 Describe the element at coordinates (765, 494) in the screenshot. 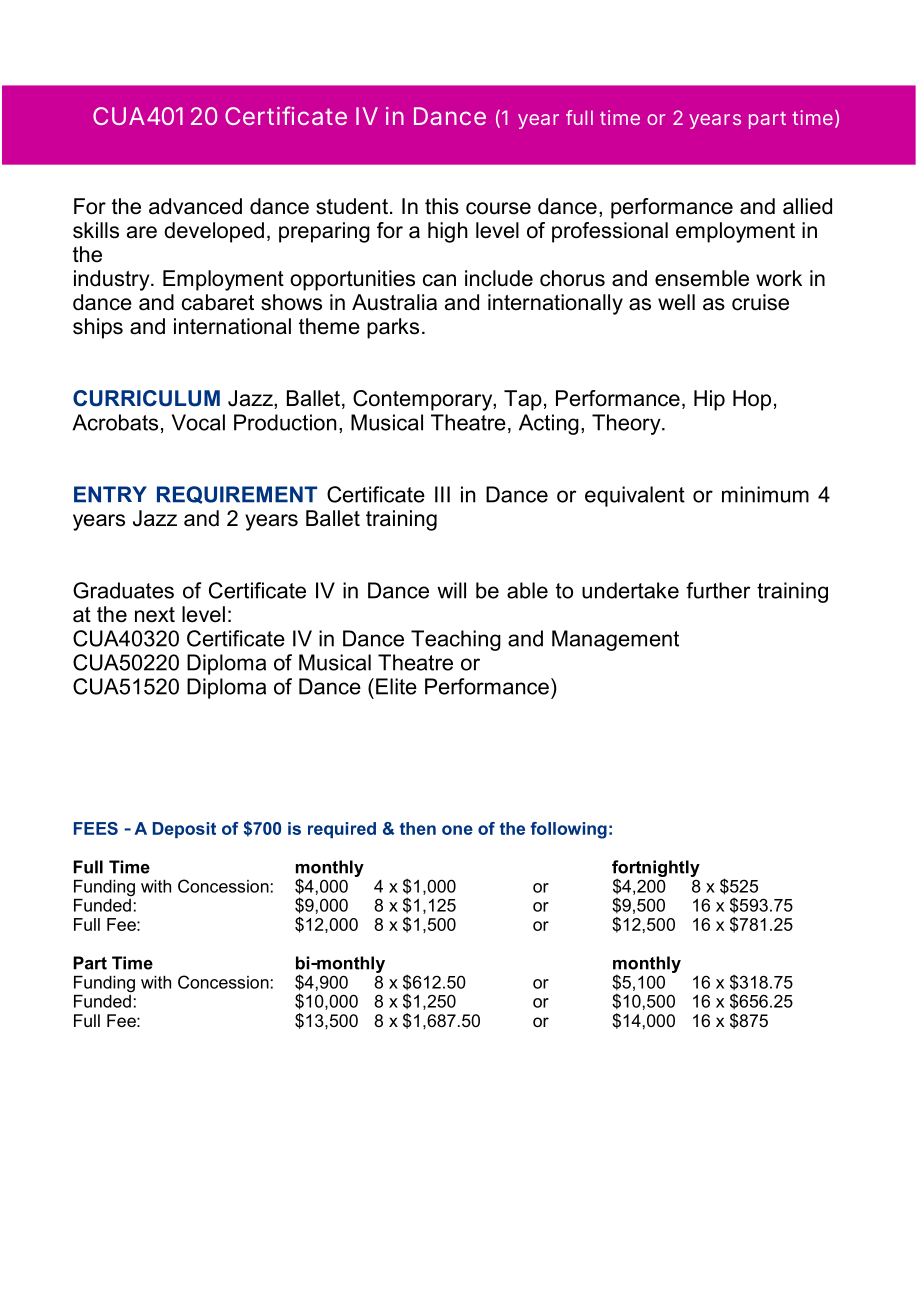

I see `minimum` at that location.
